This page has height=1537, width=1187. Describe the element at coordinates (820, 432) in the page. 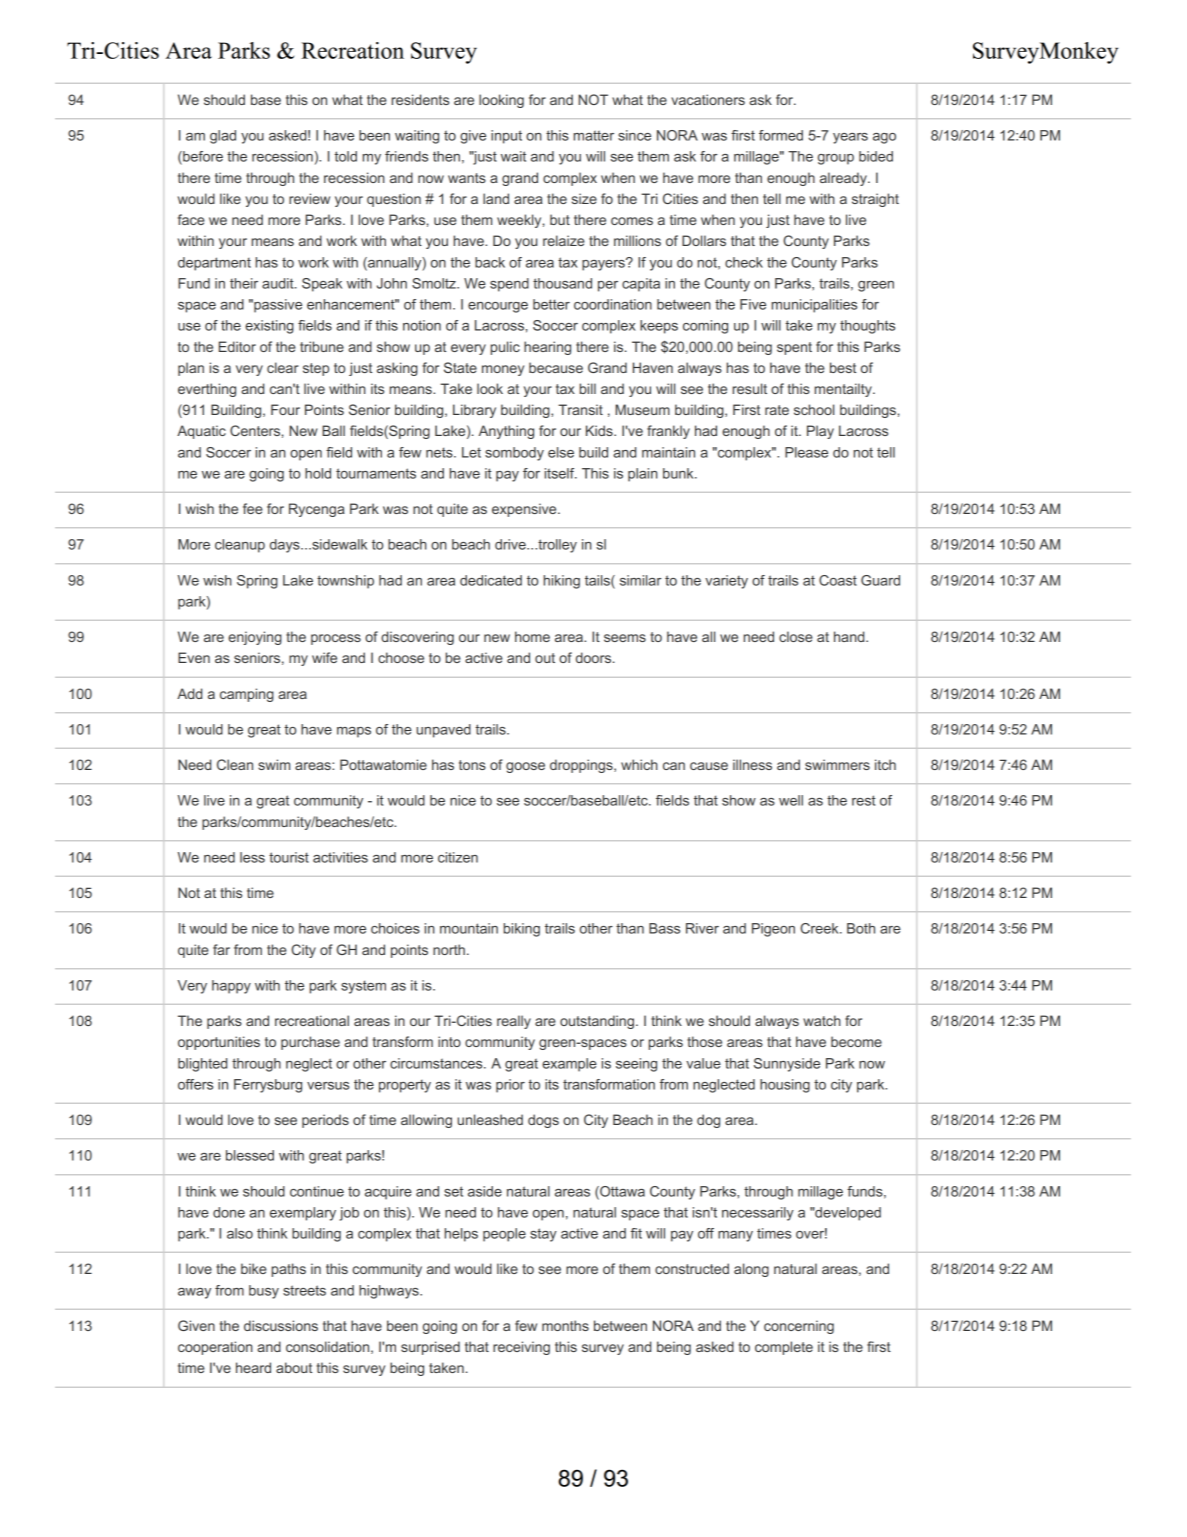

I see `Play` at that location.
